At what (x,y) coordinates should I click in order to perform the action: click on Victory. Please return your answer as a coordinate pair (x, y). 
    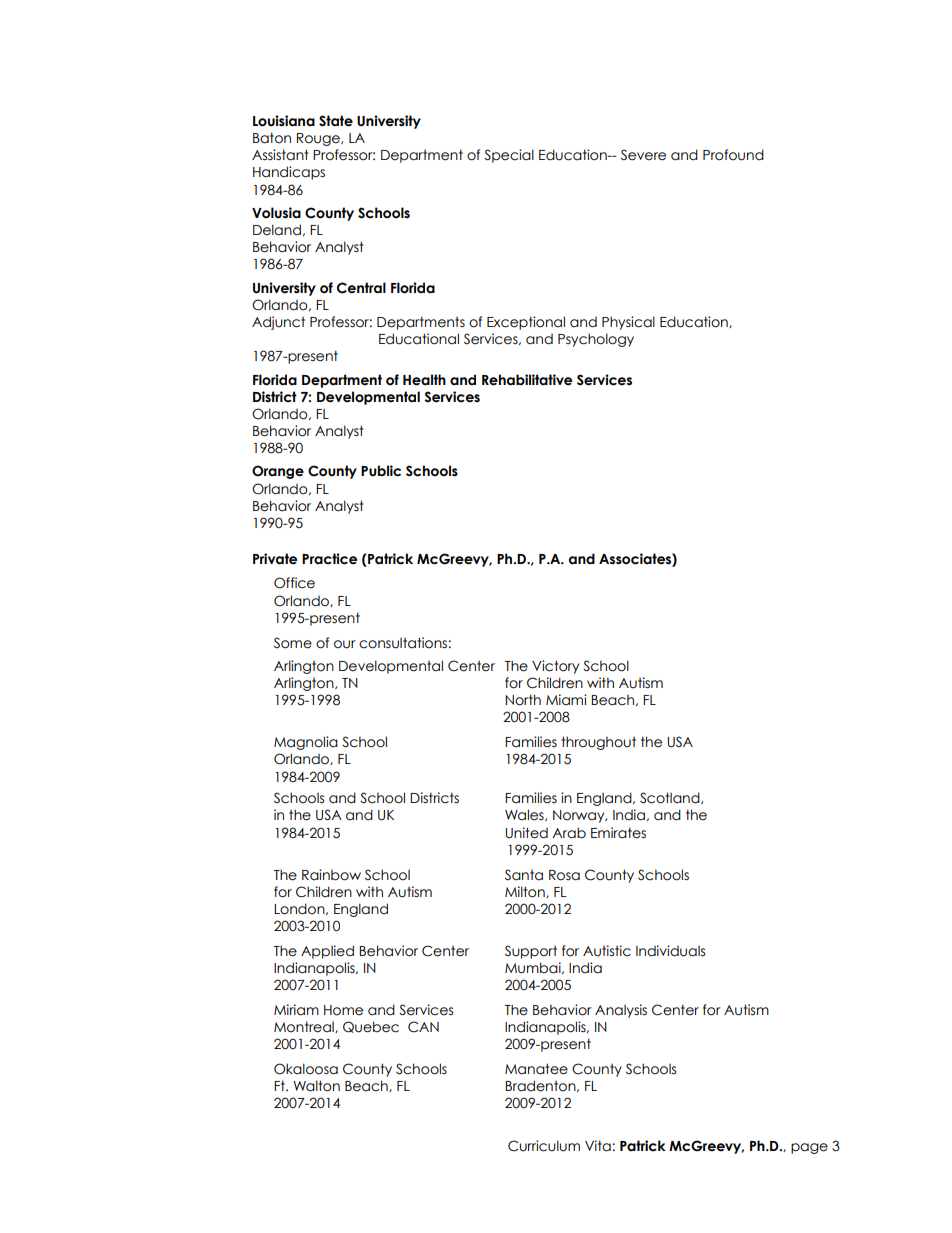
    Looking at the image, I should click on (555, 667).
